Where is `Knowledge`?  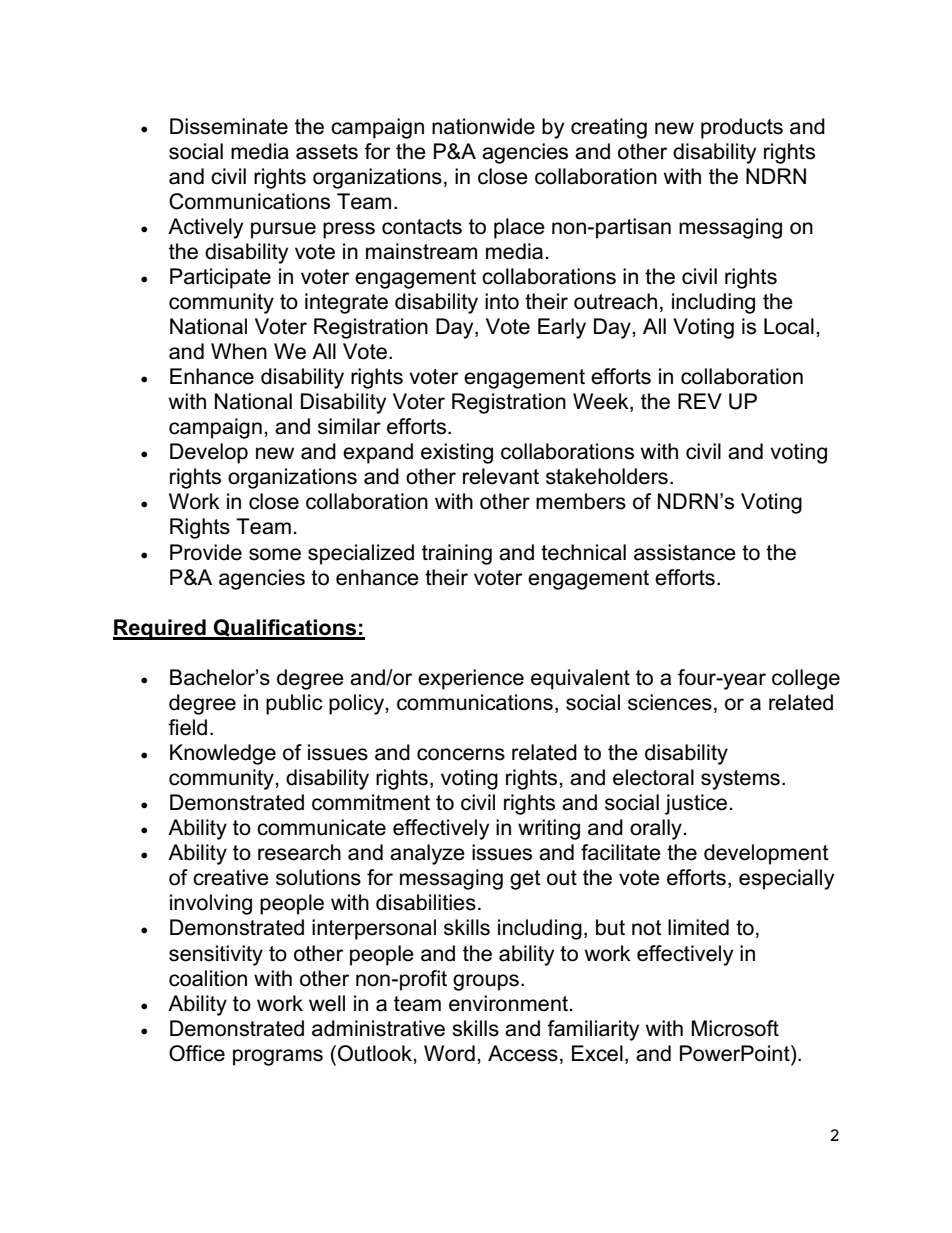 Knowledge is located at coordinates (223, 754).
